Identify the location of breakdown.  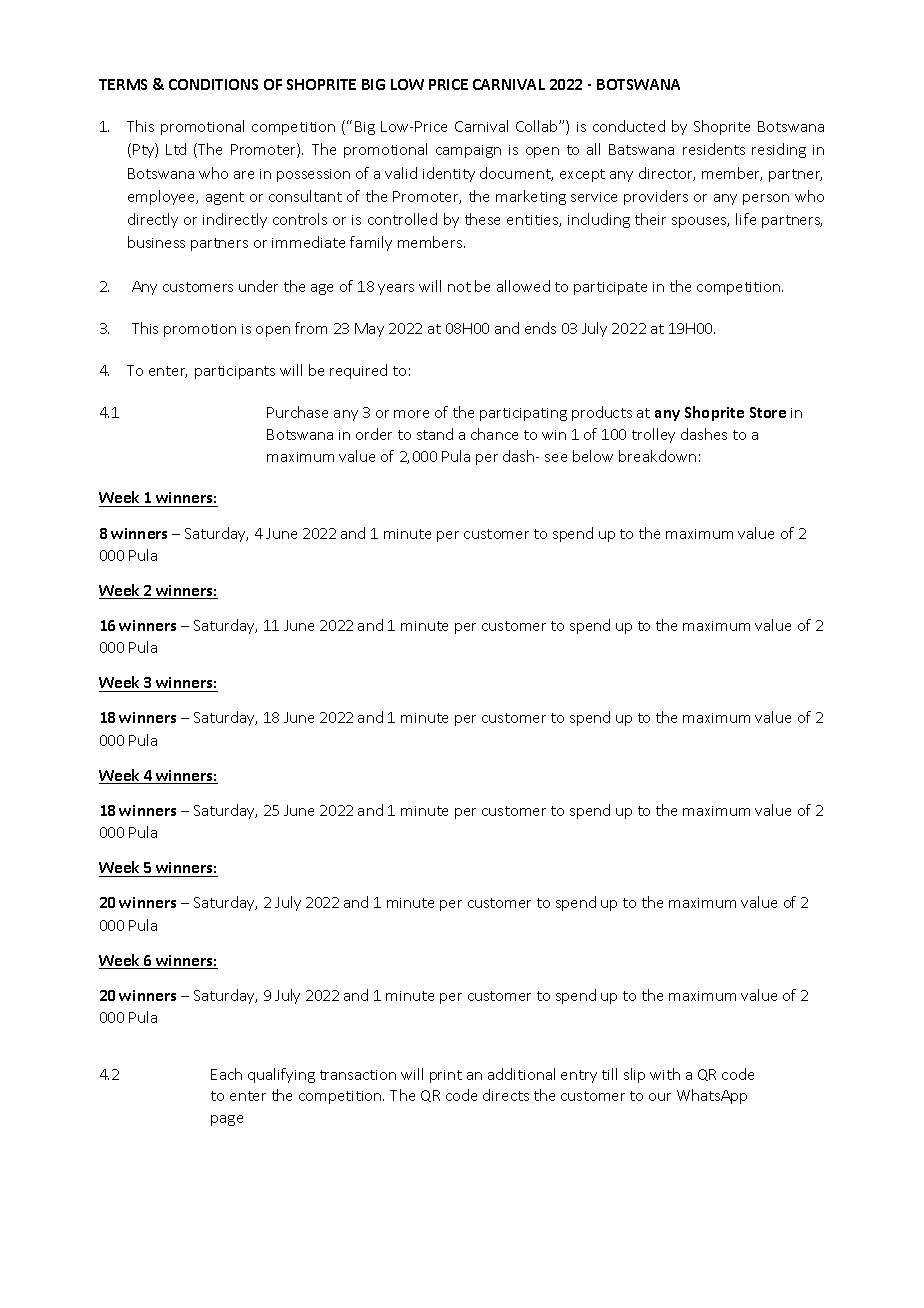
(657, 456).
